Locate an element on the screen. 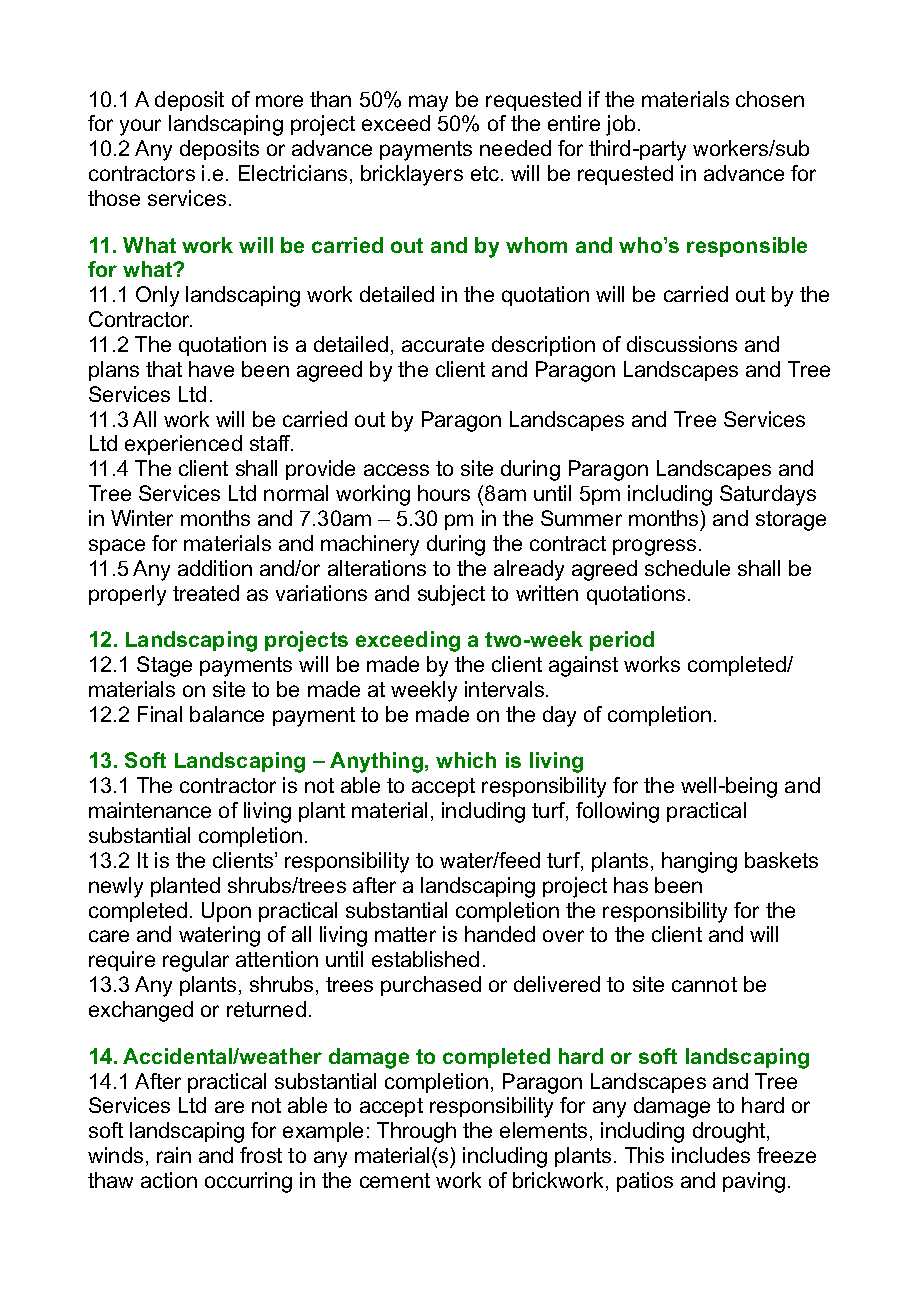 The width and height of the screenshot is (924, 1308). maintenance is located at coordinates (150, 810).
